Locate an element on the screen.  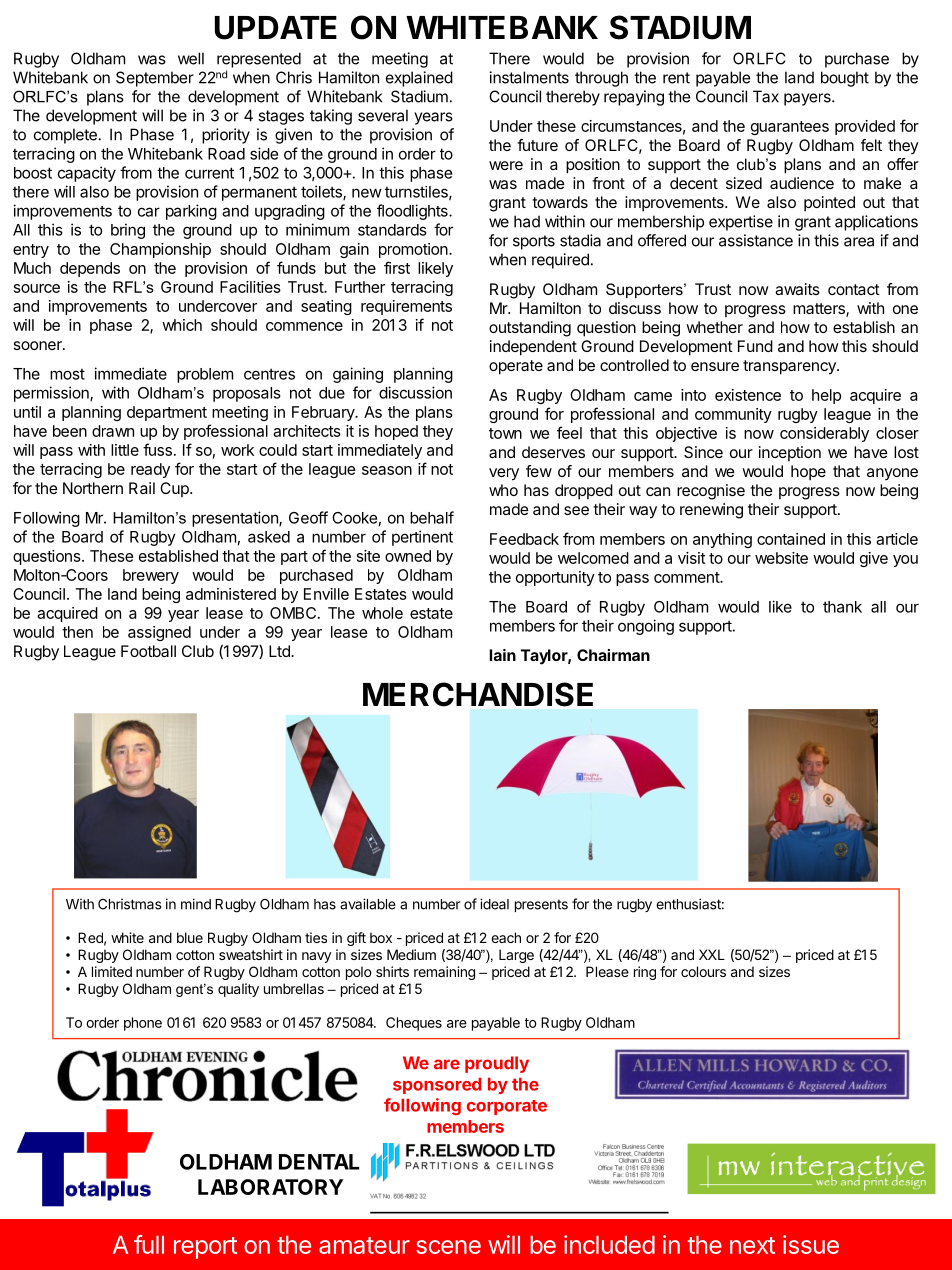
transparency is located at coordinates (790, 367).
